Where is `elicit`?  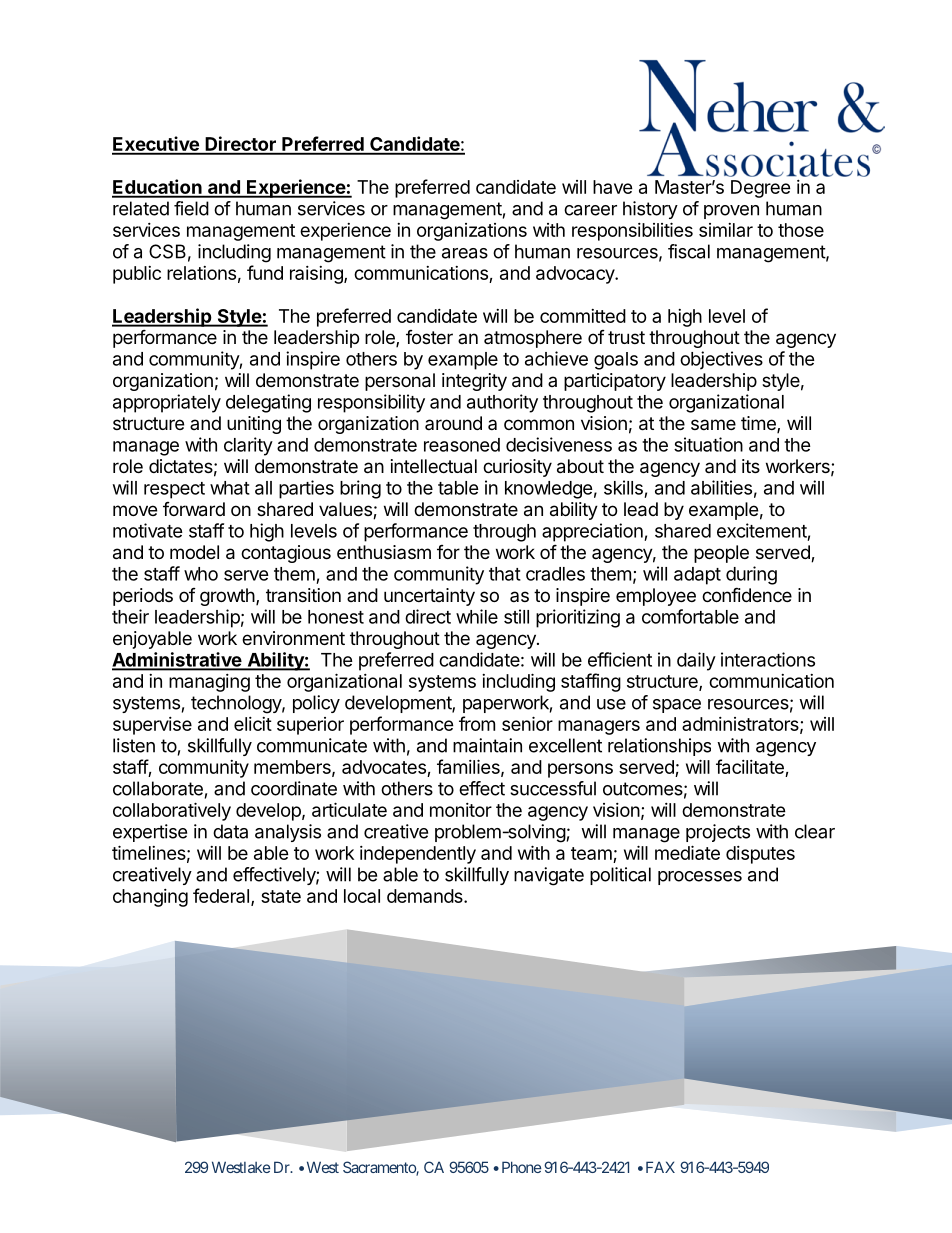 elicit is located at coordinates (253, 724).
